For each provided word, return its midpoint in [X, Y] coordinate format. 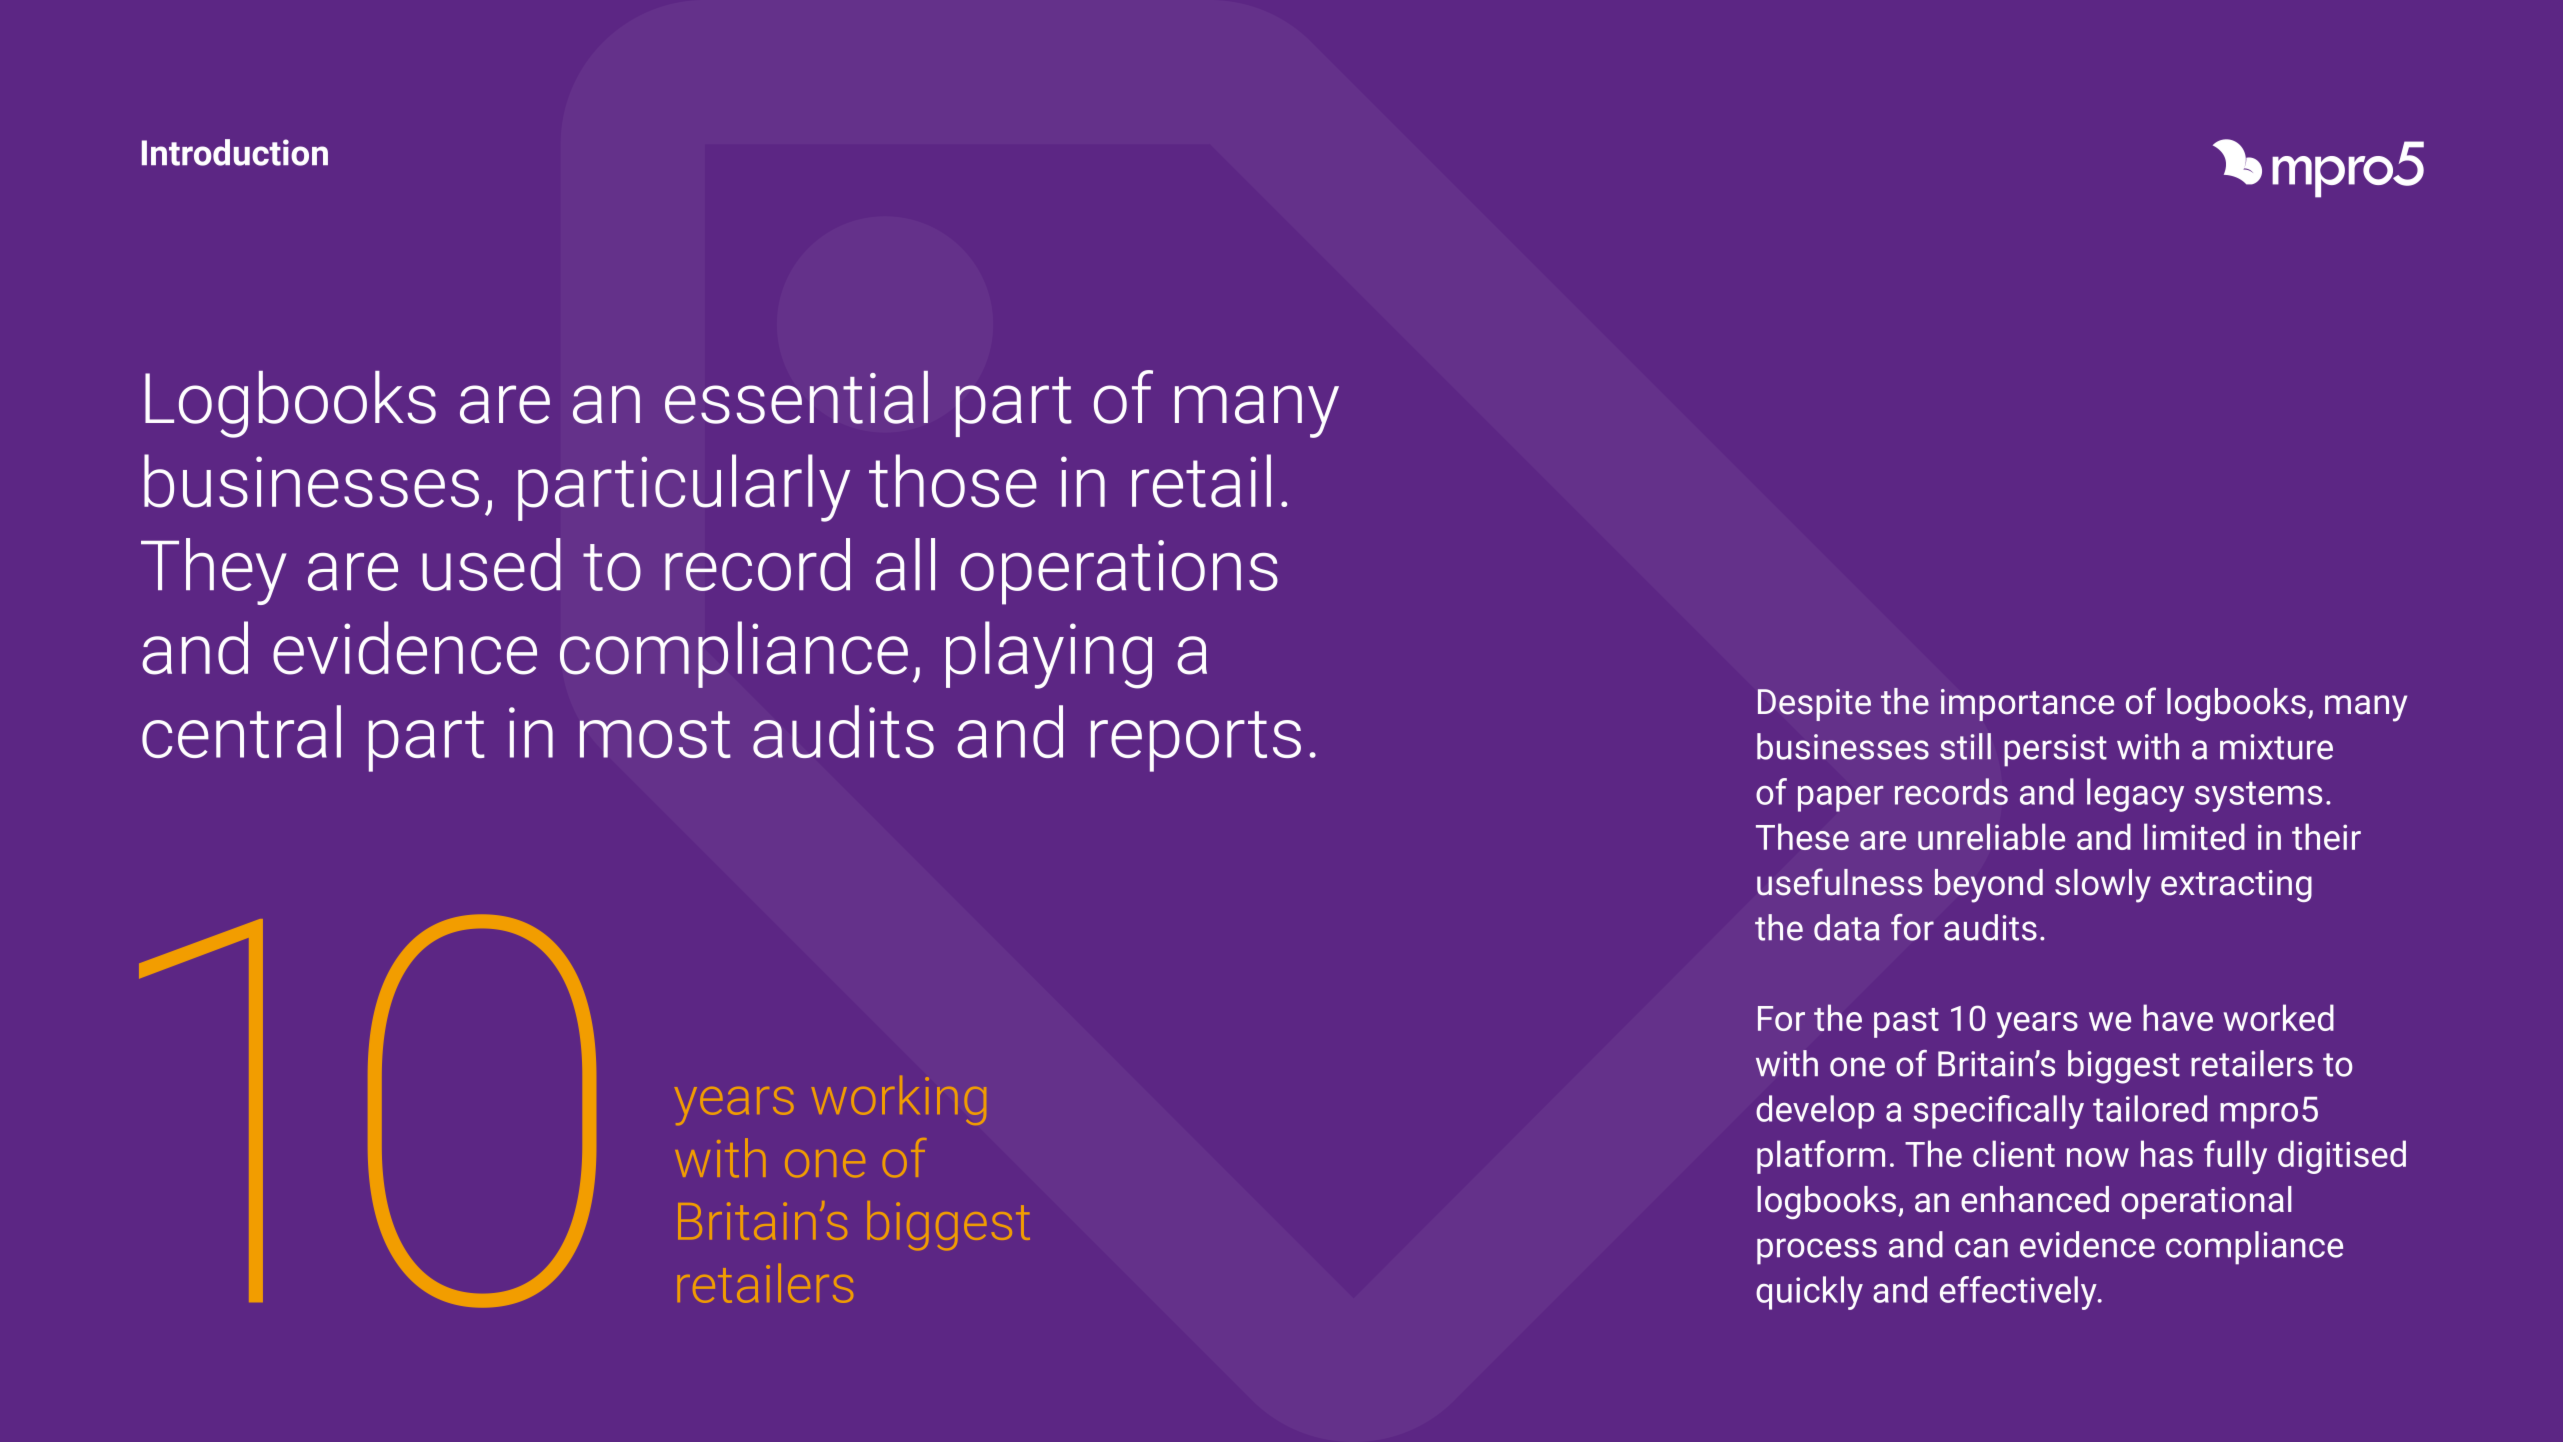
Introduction [235, 152]
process [1817, 1251]
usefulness [1839, 882]
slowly [2103, 886]
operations [1119, 572]
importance [2027, 705]
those [953, 481]
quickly [1809, 1293]
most [655, 734]
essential [796, 397]
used [491, 564]
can [1981, 1248]
